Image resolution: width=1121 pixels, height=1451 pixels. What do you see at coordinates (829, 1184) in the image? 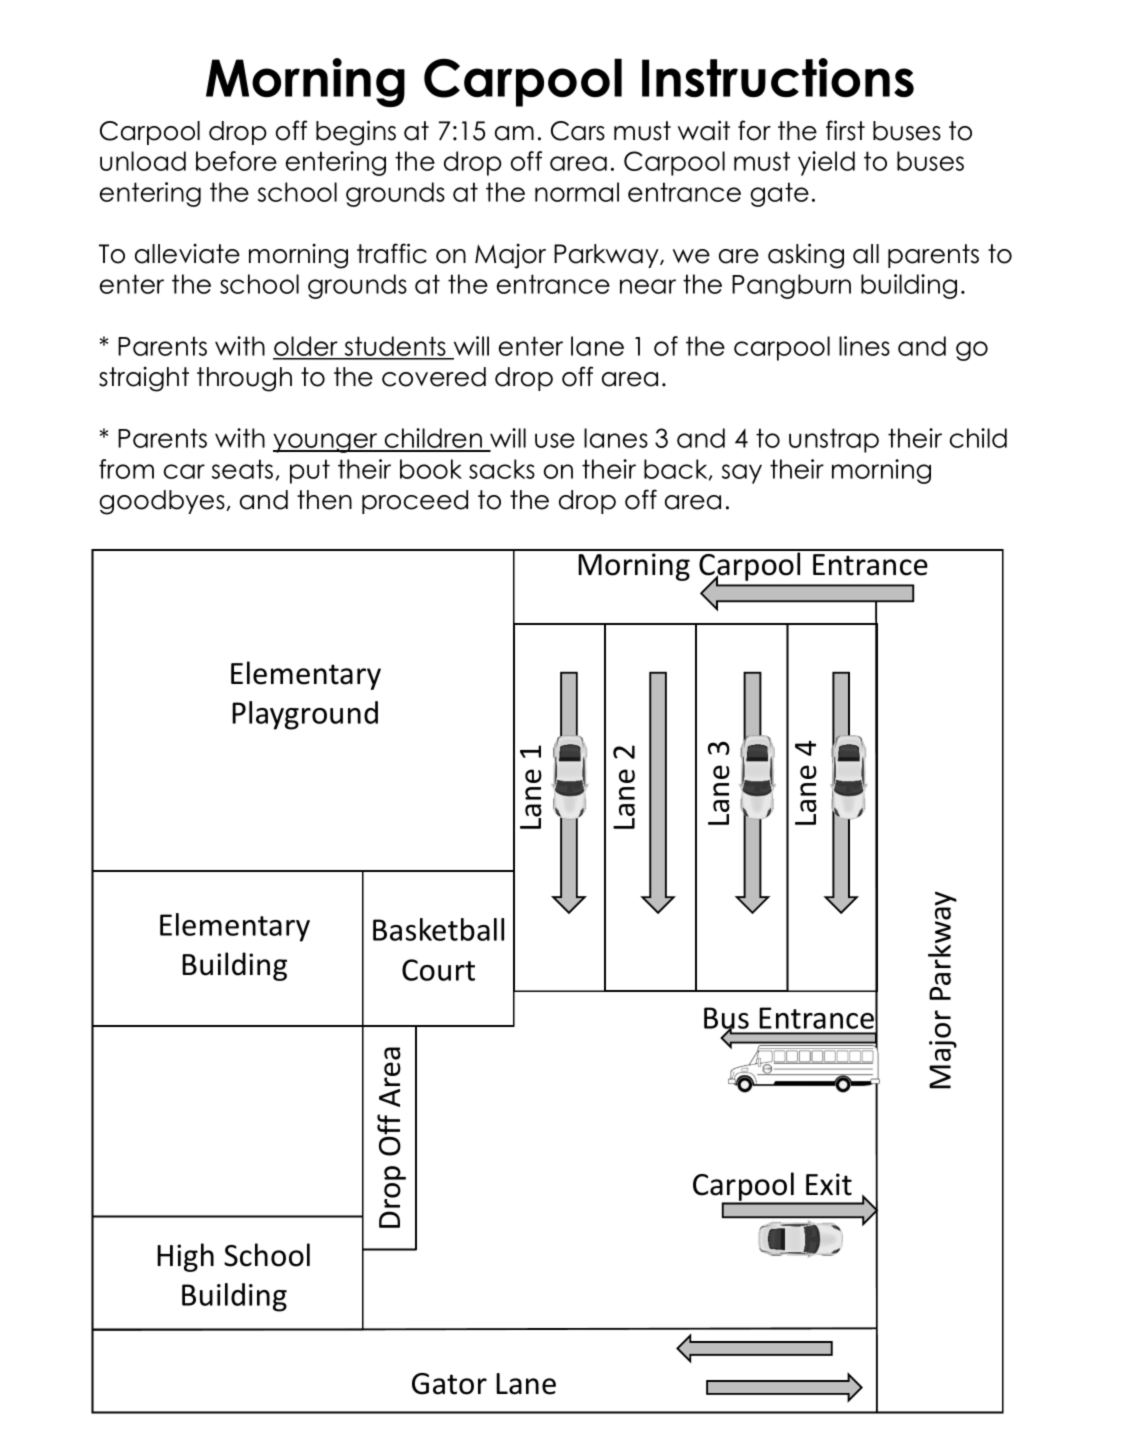
I see `Exit` at bounding box center [829, 1184].
